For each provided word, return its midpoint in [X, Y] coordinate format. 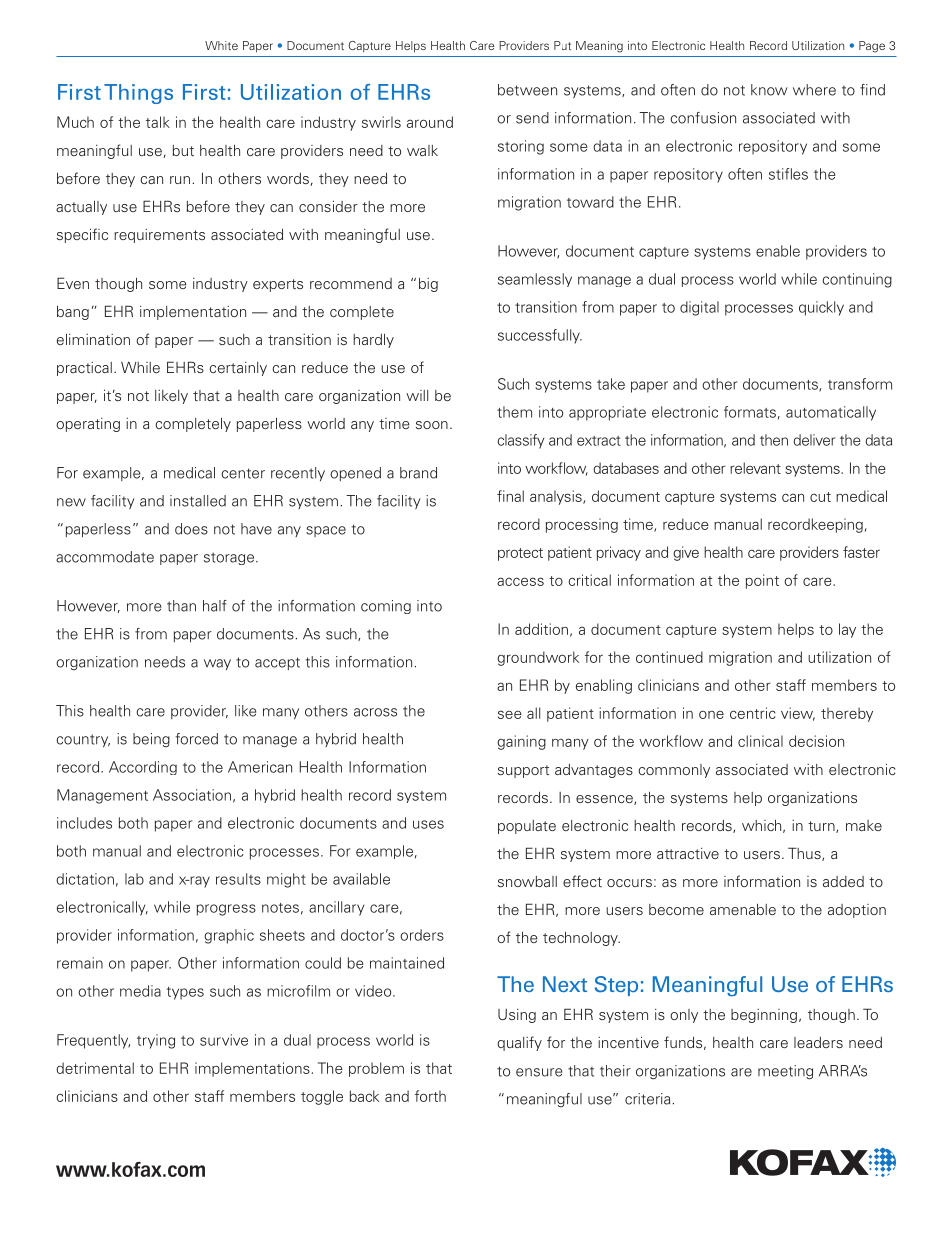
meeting [785, 1072]
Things [138, 94]
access [520, 581]
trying [156, 1041]
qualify [519, 1043]
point [762, 581]
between [527, 90]
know [769, 90]
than [181, 606]
